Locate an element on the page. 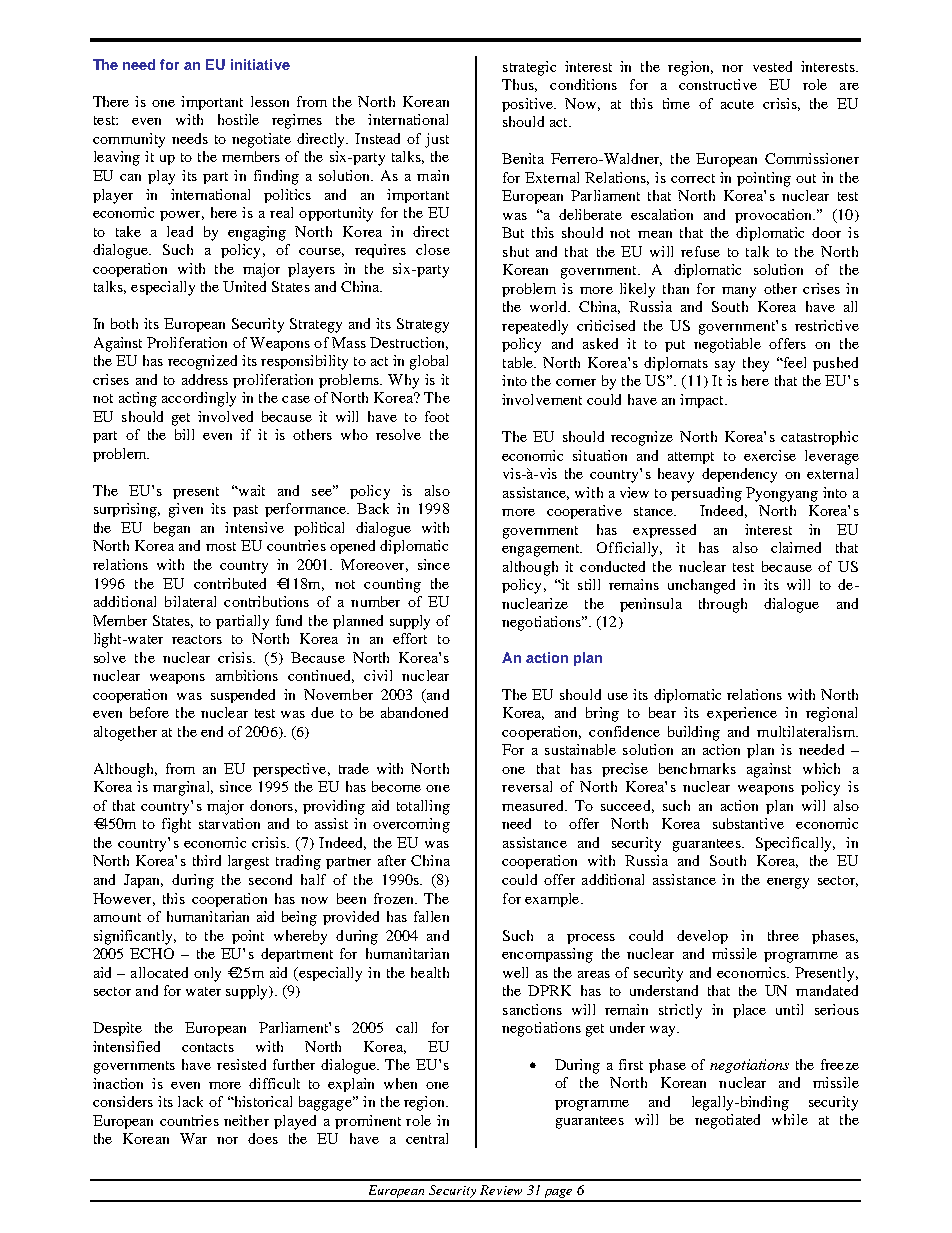 The image size is (952, 1233). acute is located at coordinates (737, 104).
